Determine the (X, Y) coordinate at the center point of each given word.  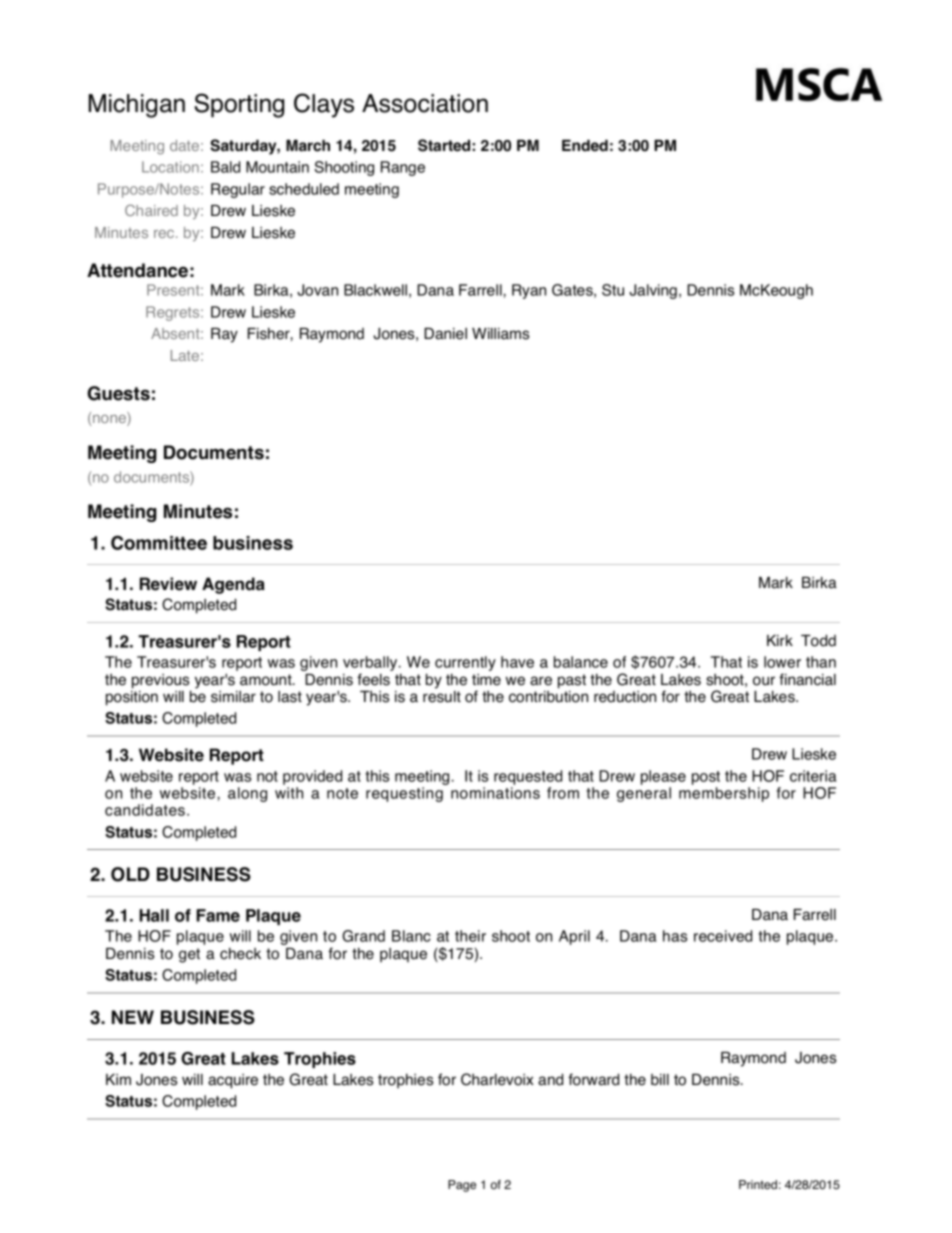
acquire (233, 1081)
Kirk (780, 640)
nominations (495, 793)
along (247, 794)
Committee (159, 543)
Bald (225, 167)
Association (425, 103)
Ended (585, 145)
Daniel (445, 334)
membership (724, 794)
